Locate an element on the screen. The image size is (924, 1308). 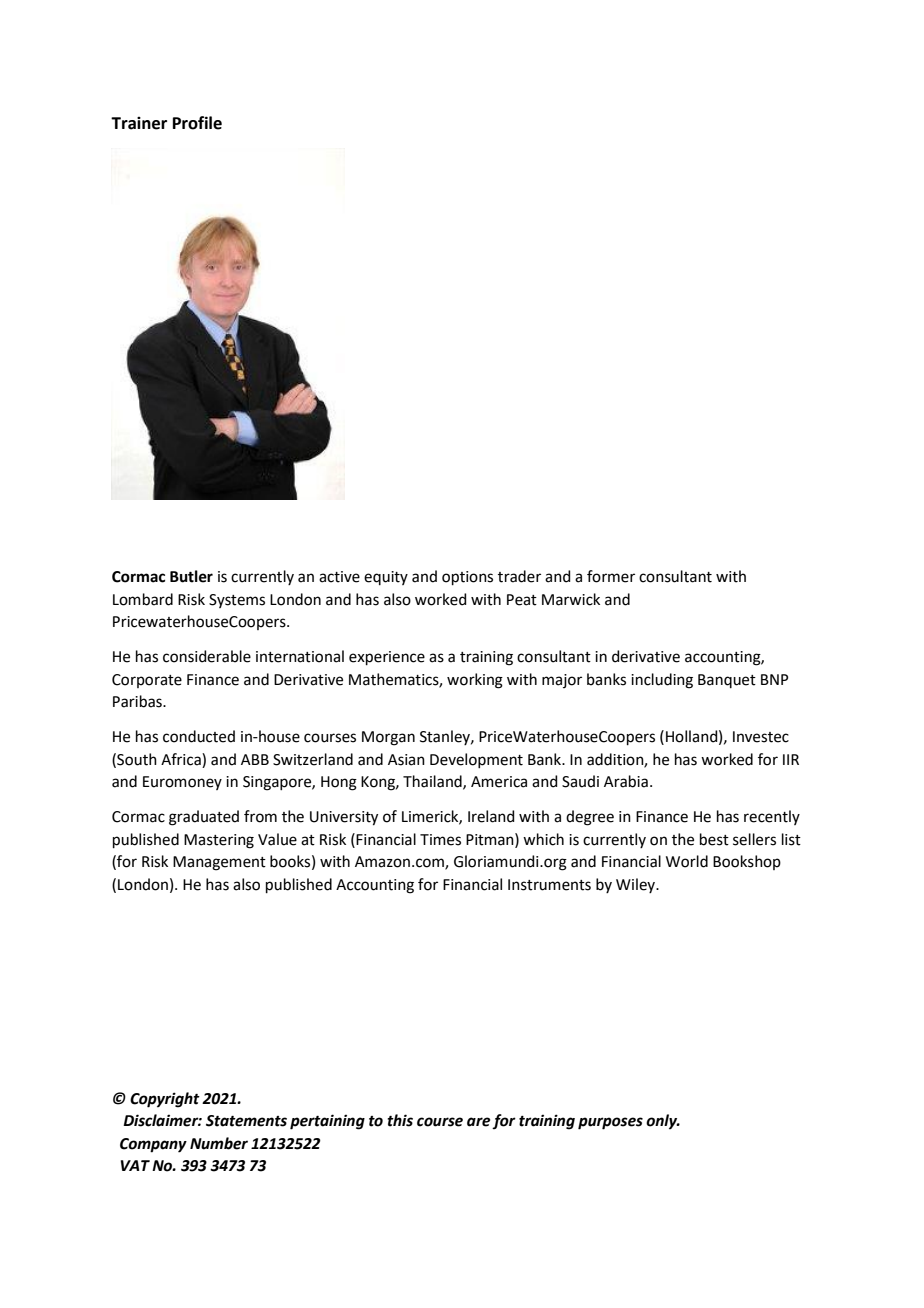
options is located at coordinates (467, 578).
